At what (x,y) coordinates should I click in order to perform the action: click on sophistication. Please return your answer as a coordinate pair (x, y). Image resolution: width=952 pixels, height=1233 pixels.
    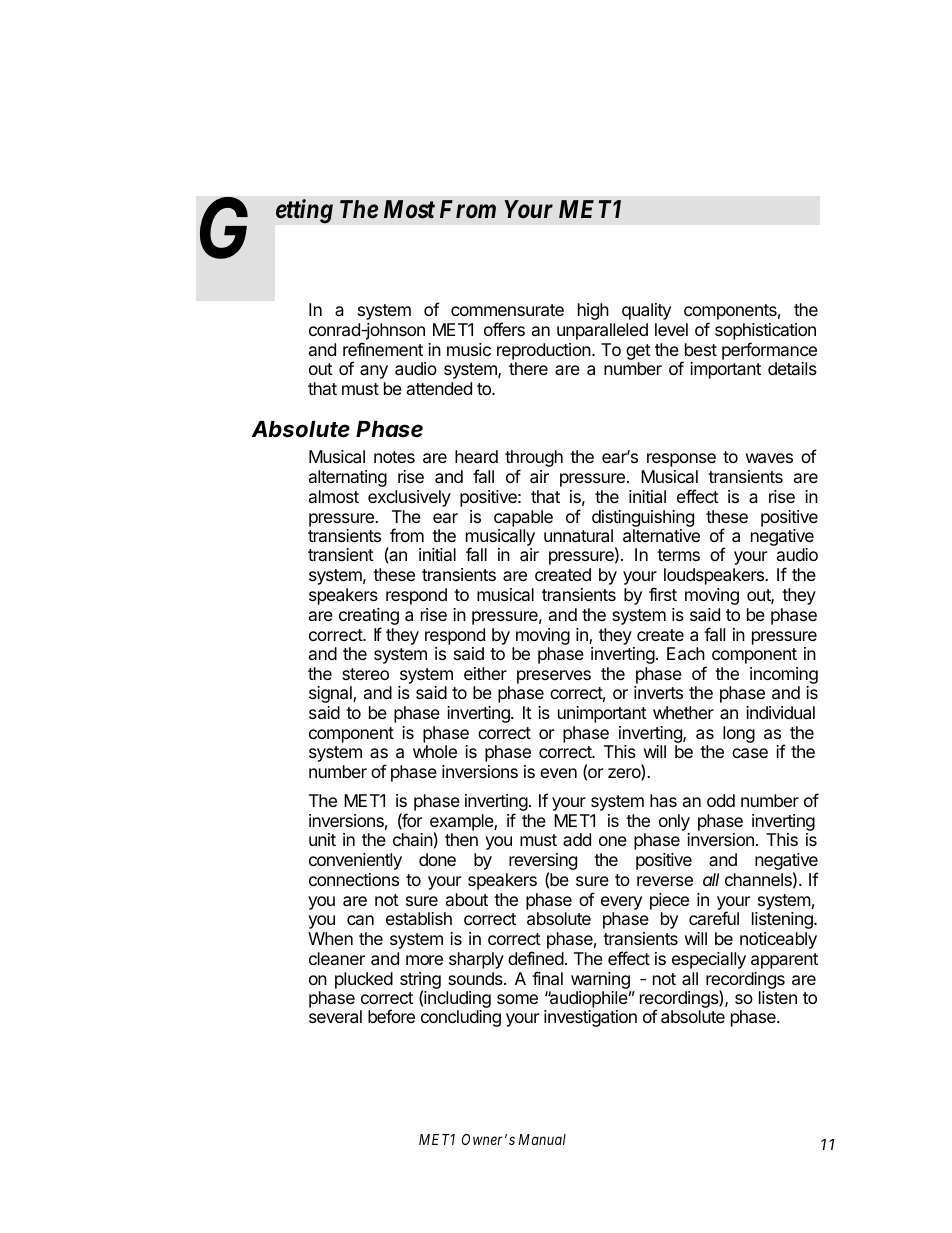
    Looking at the image, I should click on (765, 331).
